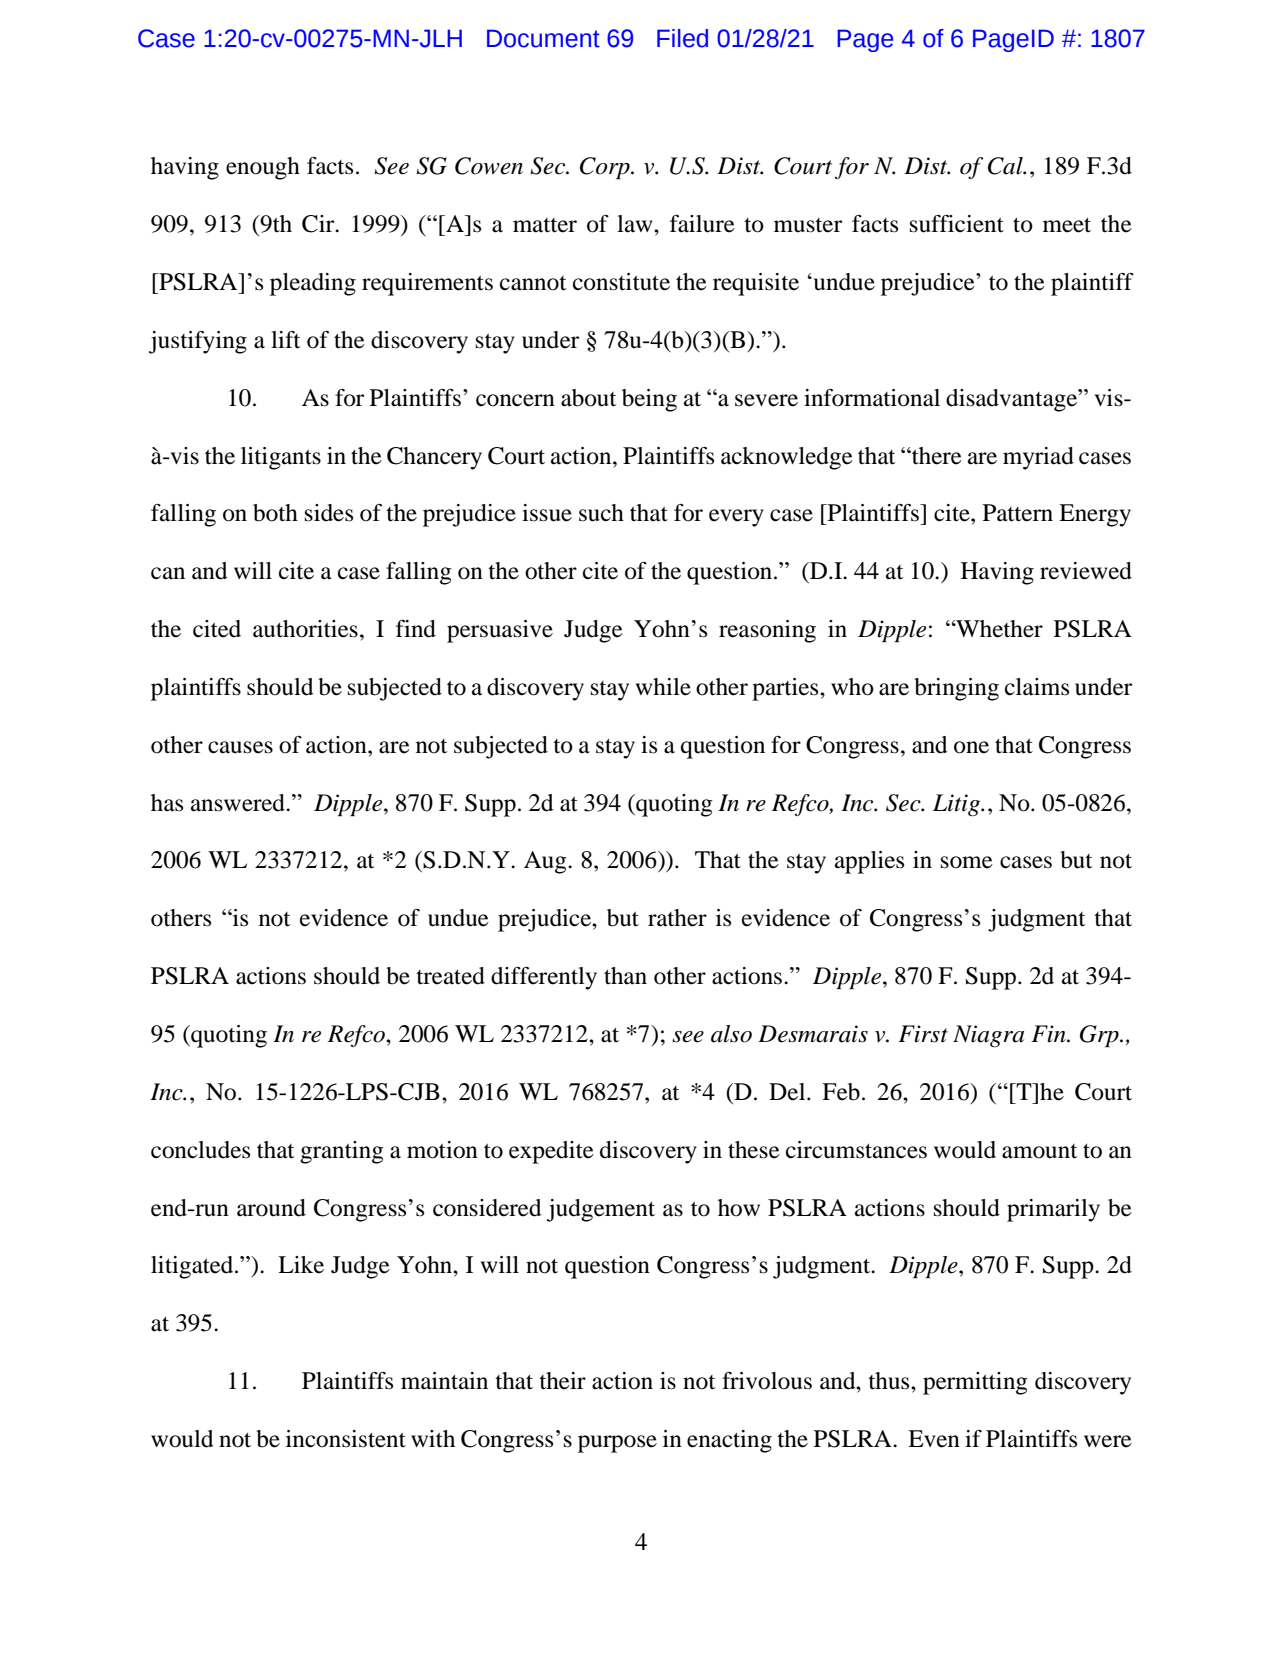  I want to click on treated, so click(450, 976).
